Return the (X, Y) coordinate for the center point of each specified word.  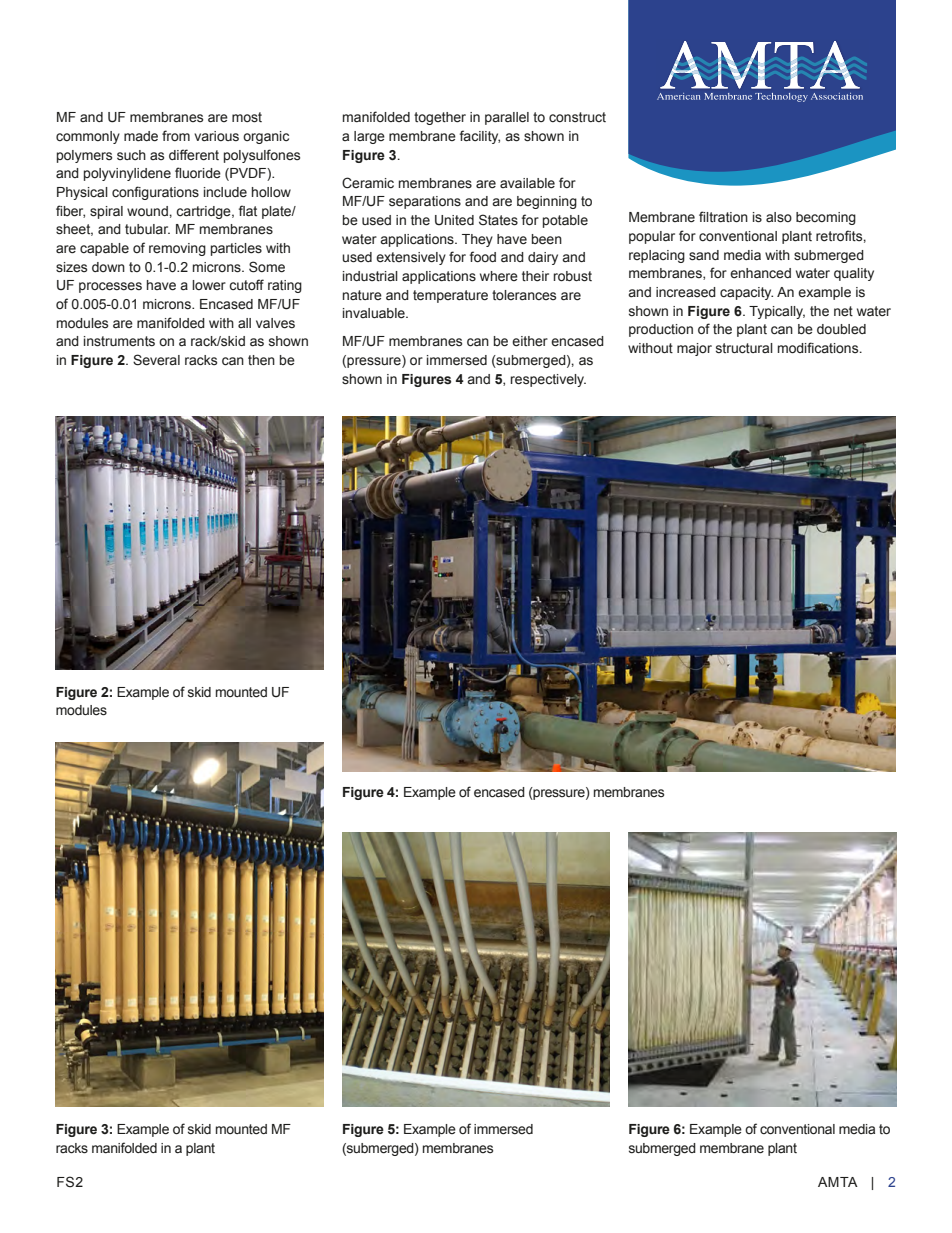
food (483, 257)
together (440, 118)
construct (577, 117)
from (176, 135)
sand (704, 255)
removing (177, 249)
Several (156, 360)
